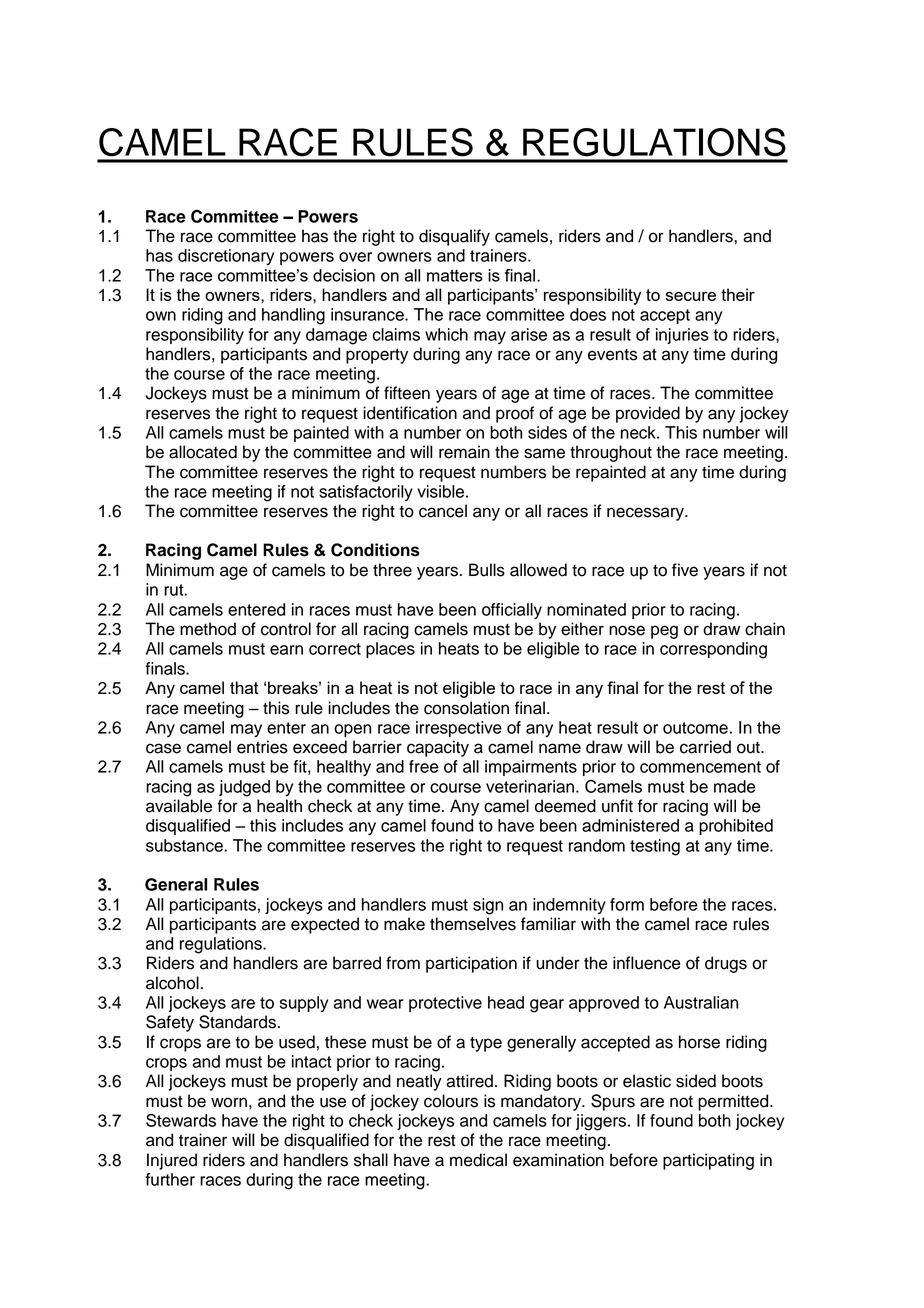 This screenshot has height=1308, width=924. I want to click on medical, so click(478, 1160).
